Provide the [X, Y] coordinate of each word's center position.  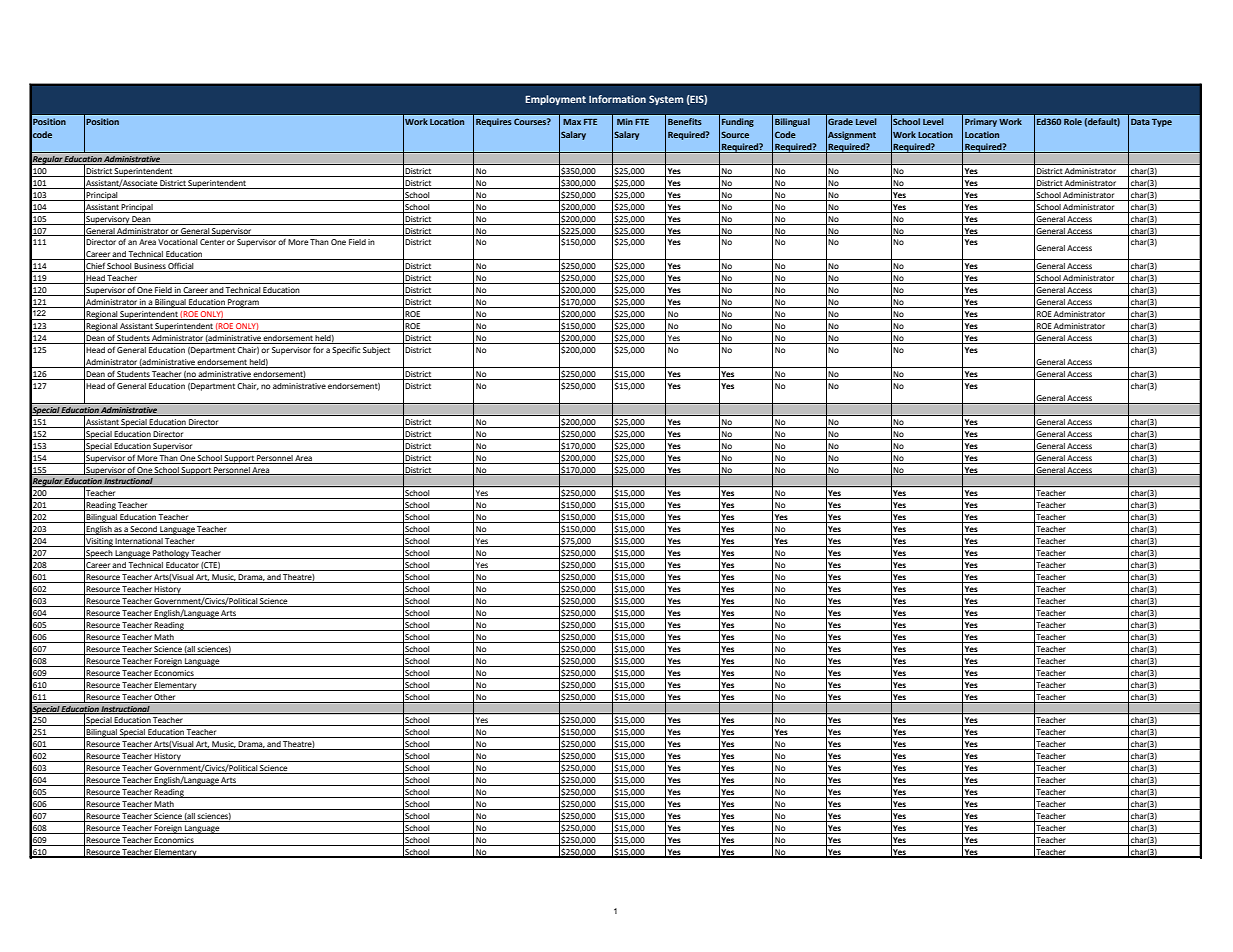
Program [243, 303]
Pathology [171, 554]
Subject [376, 351]
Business [150, 267]
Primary [981, 122]
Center [212, 242]
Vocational [178, 242]
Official [181, 267]
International [139, 542]
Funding [738, 122]
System [666, 100]
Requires [494, 122]
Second [144, 530]
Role [1073, 121]
